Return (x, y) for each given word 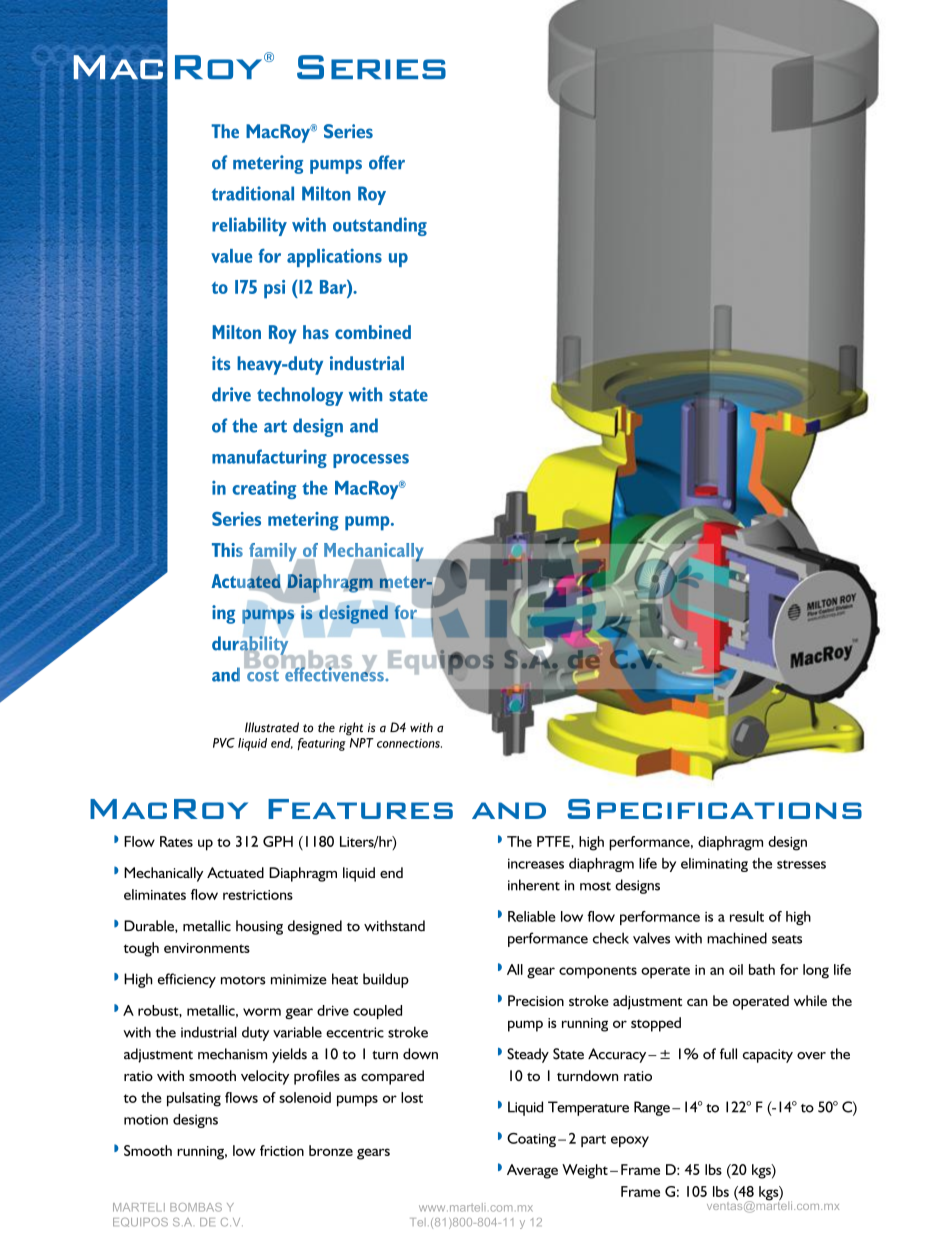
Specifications (714, 809)
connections (409, 743)
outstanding (380, 226)
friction (282, 1150)
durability (251, 646)
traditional (252, 193)
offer (387, 162)
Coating (531, 1140)
